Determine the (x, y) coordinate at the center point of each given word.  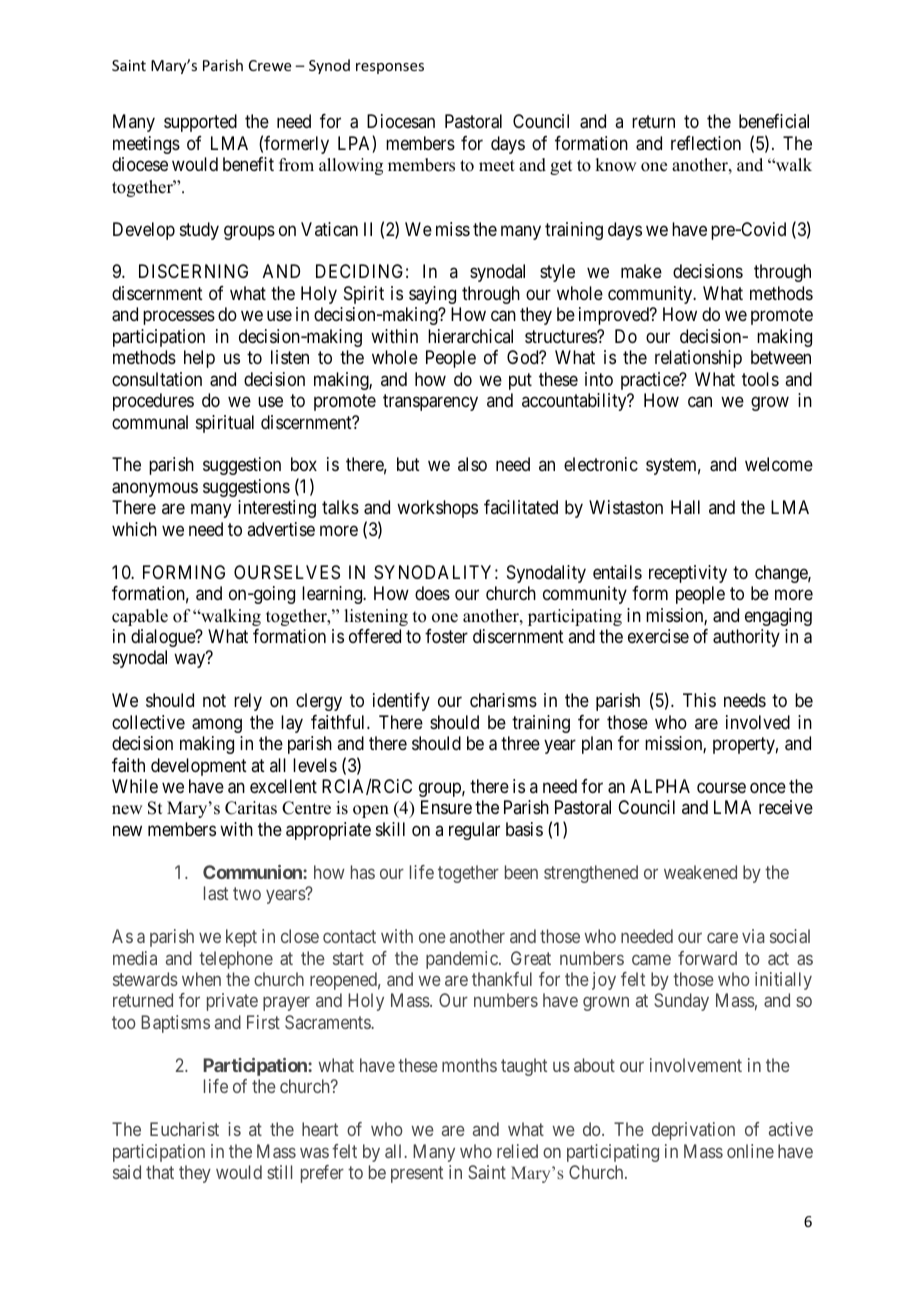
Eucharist (184, 1129)
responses (390, 68)
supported (200, 123)
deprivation (693, 1131)
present (417, 1174)
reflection (706, 143)
